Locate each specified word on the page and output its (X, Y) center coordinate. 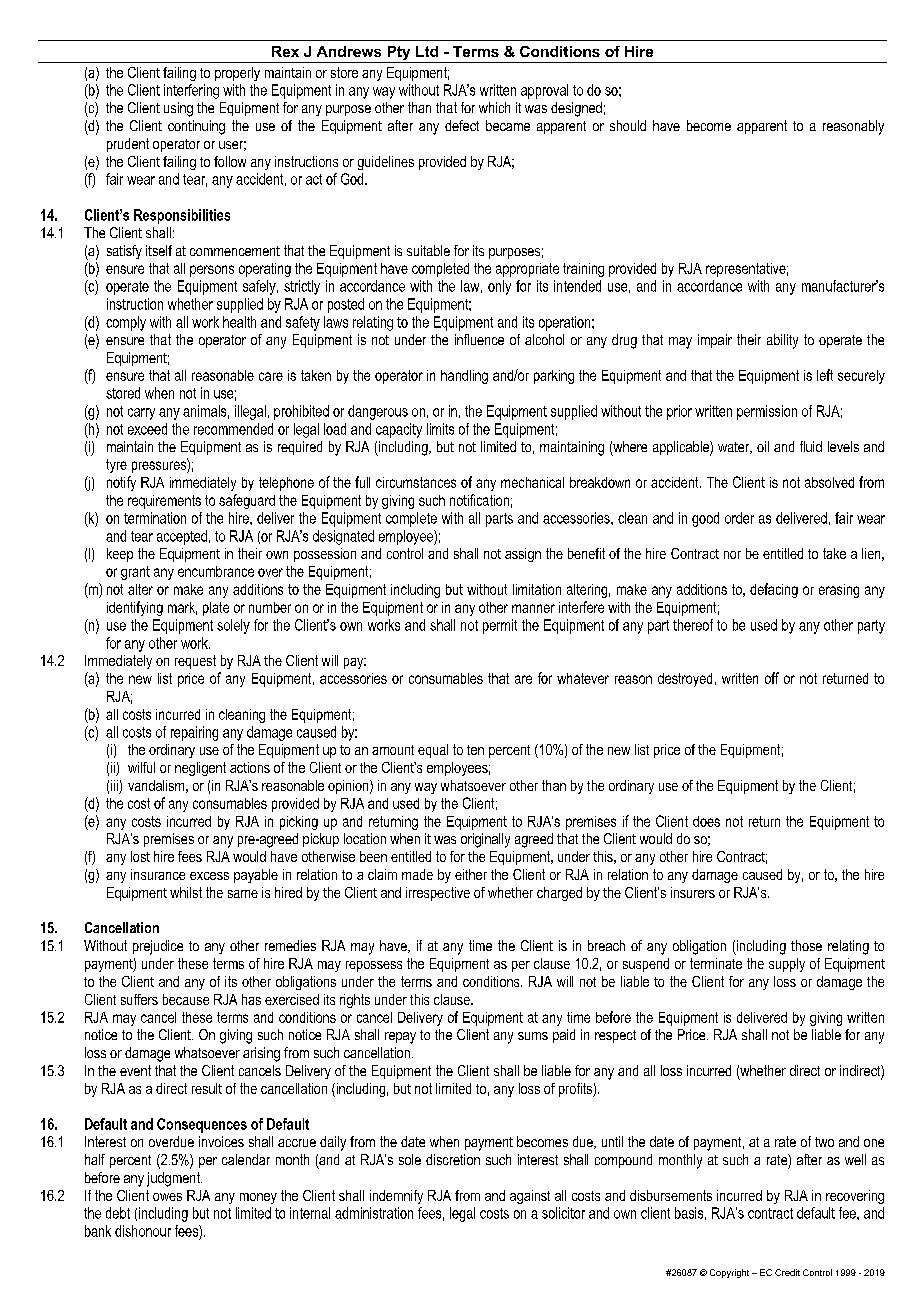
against (530, 1197)
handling (464, 377)
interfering (191, 91)
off (772, 678)
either (471, 874)
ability (782, 341)
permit (500, 626)
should (628, 125)
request (195, 662)
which (494, 107)
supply (787, 965)
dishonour (143, 1231)
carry (141, 414)
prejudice (158, 947)
